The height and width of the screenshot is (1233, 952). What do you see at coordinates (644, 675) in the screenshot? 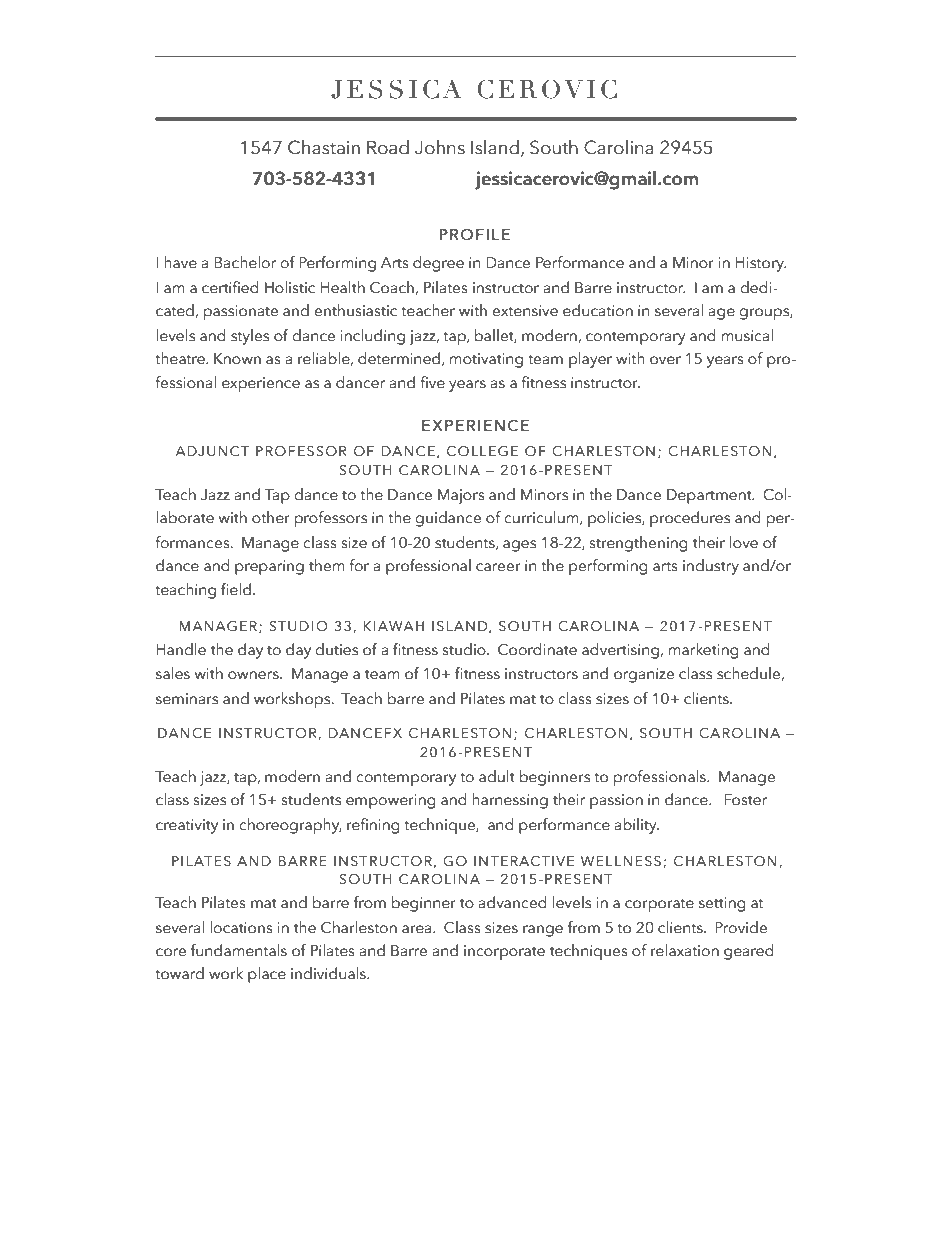
I see `organize` at bounding box center [644, 675].
